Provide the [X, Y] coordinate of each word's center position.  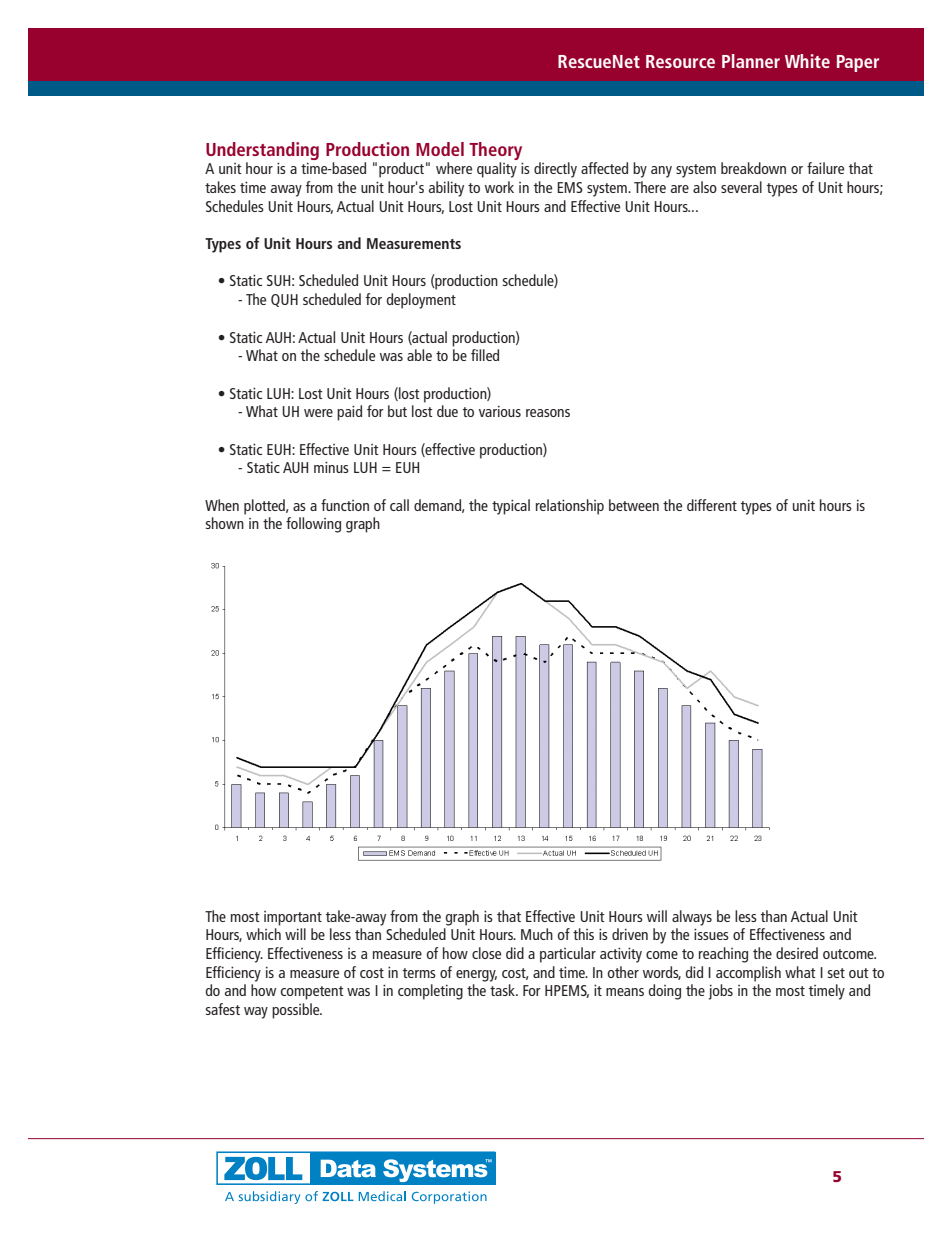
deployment [421, 301]
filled [485, 355]
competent [312, 993]
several [741, 187]
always [692, 918]
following [313, 525]
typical [511, 507]
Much [537, 934]
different [712, 505]
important [293, 918]
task [503, 990]
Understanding [262, 151]
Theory [495, 151]
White [807, 61]
